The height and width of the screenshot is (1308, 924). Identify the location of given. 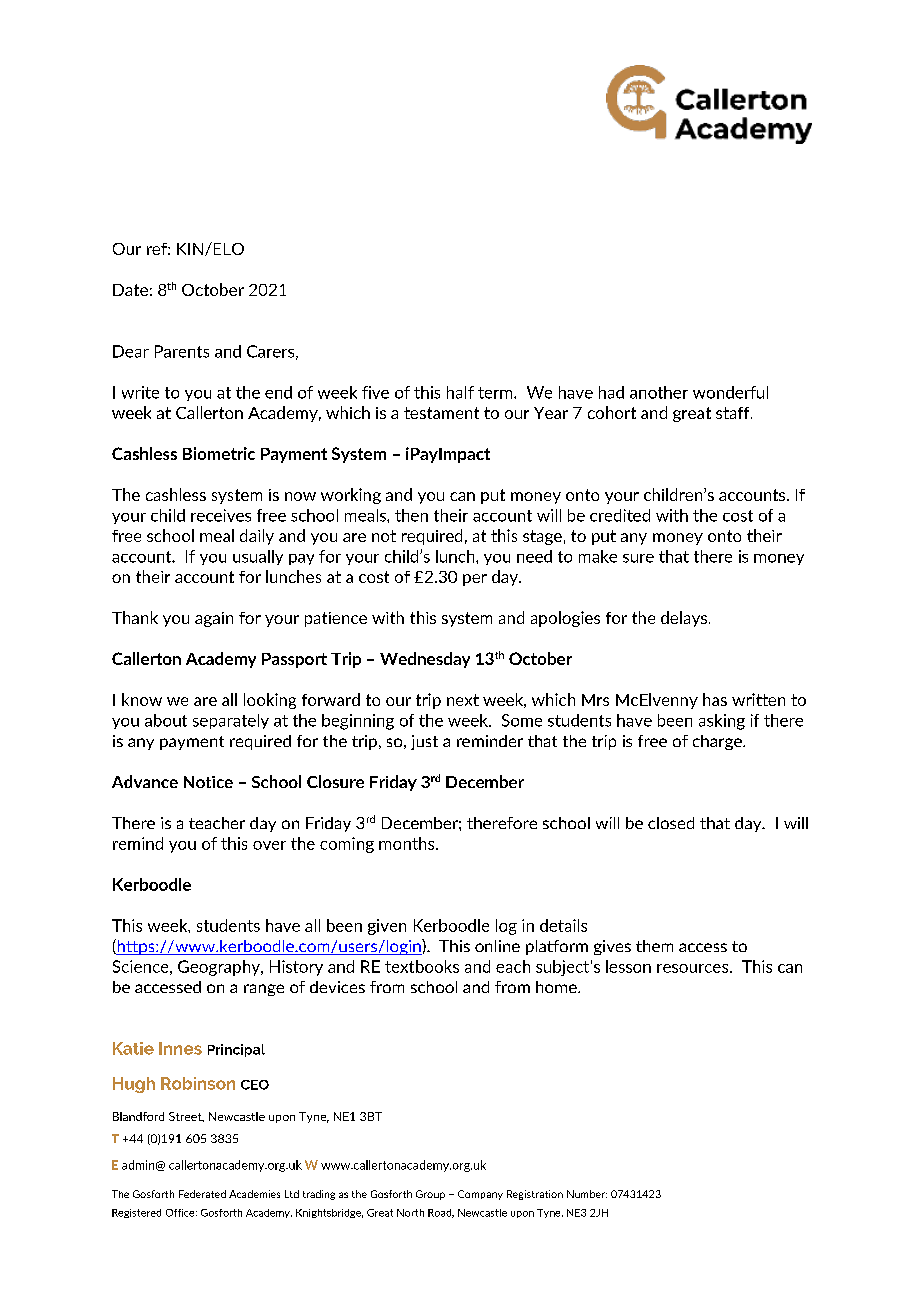
(387, 927).
